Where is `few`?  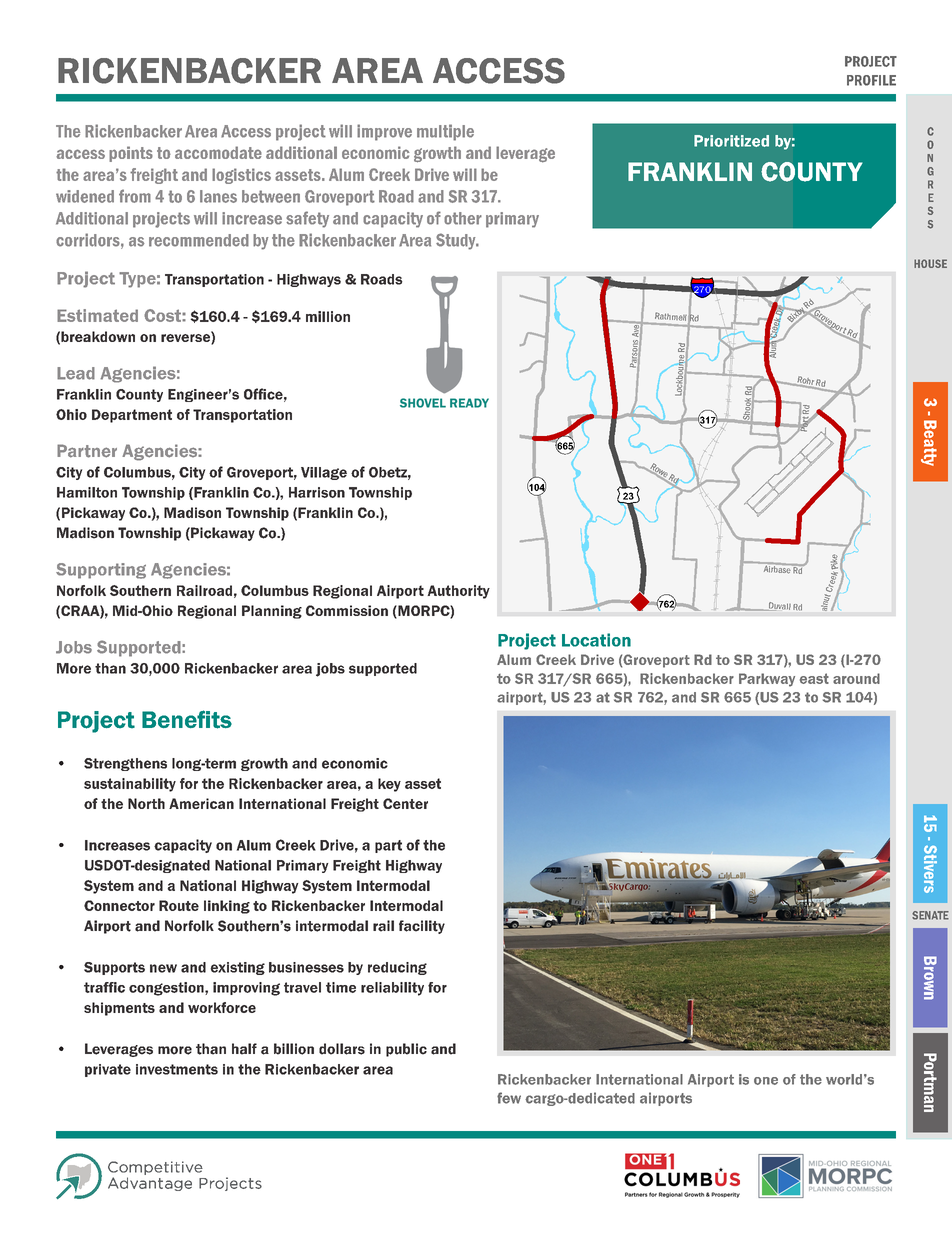 few is located at coordinates (509, 1098).
